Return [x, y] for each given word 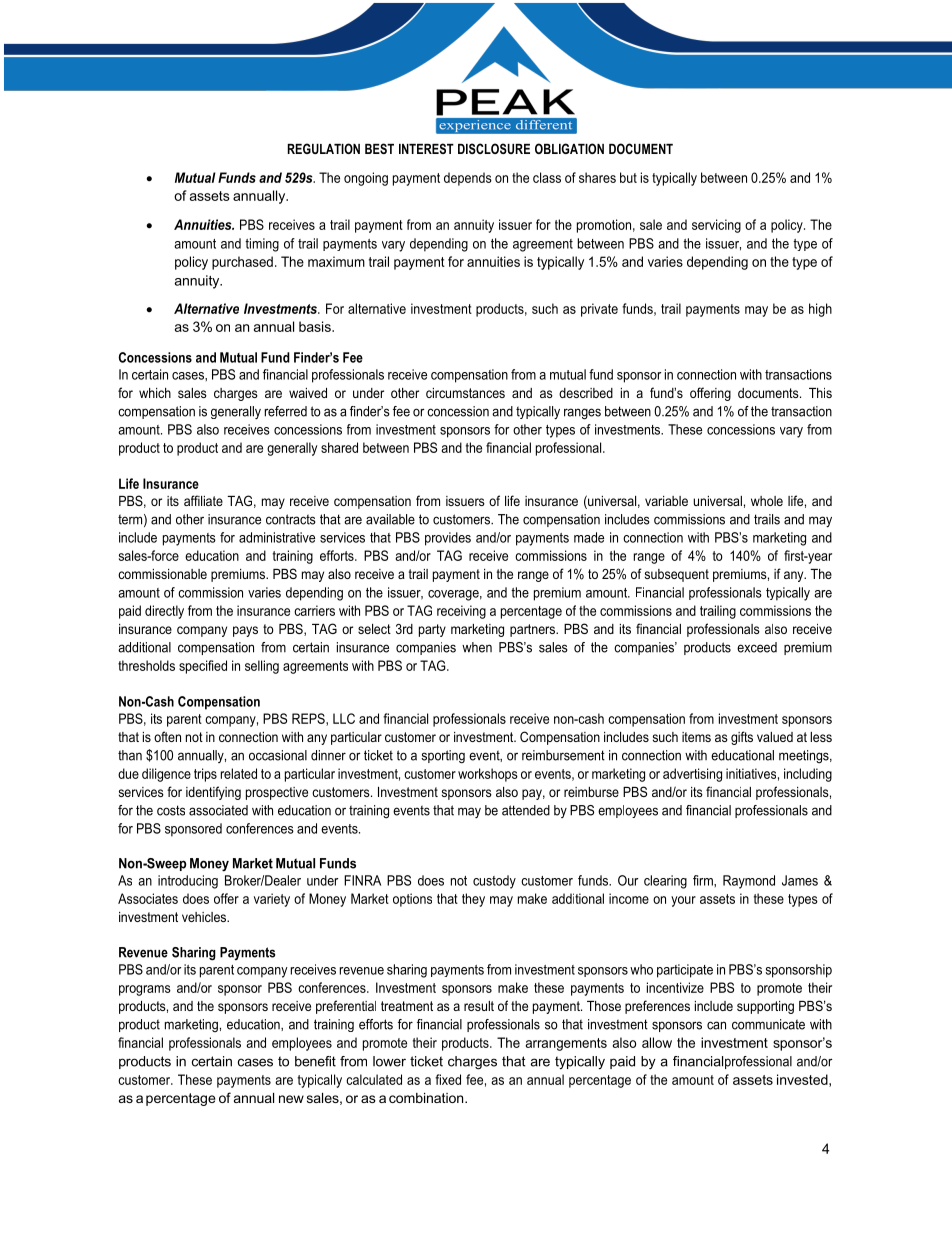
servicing [716, 226]
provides [448, 539]
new [291, 1099]
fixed [448, 1079]
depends [468, 179]
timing [262, 245]
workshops [488, 775]
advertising [692, 775]
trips [205, 775]
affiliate [203, 500]
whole [767, 501]
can [716, 1025]
